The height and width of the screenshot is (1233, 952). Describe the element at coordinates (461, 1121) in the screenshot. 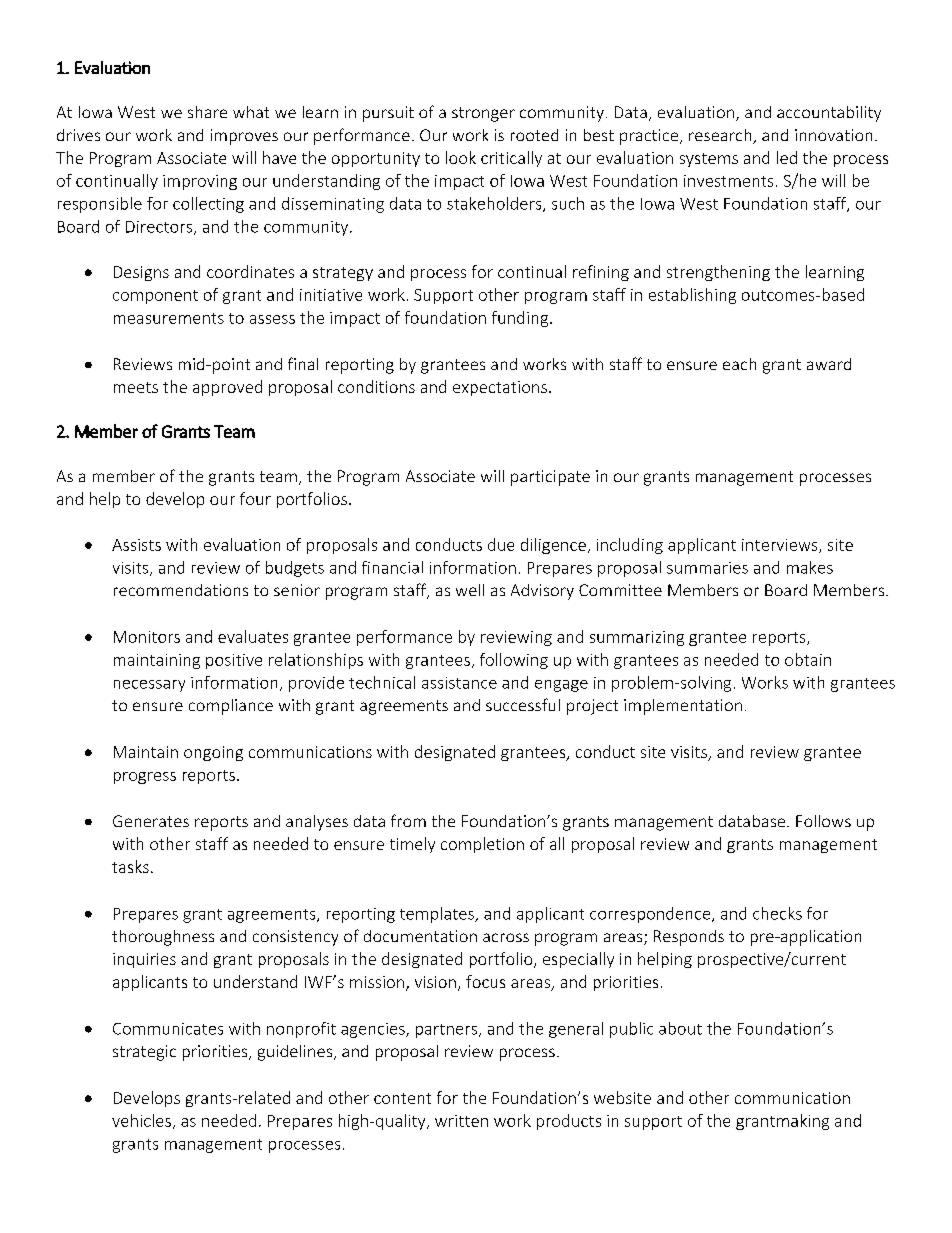

I see `written` at that location.
